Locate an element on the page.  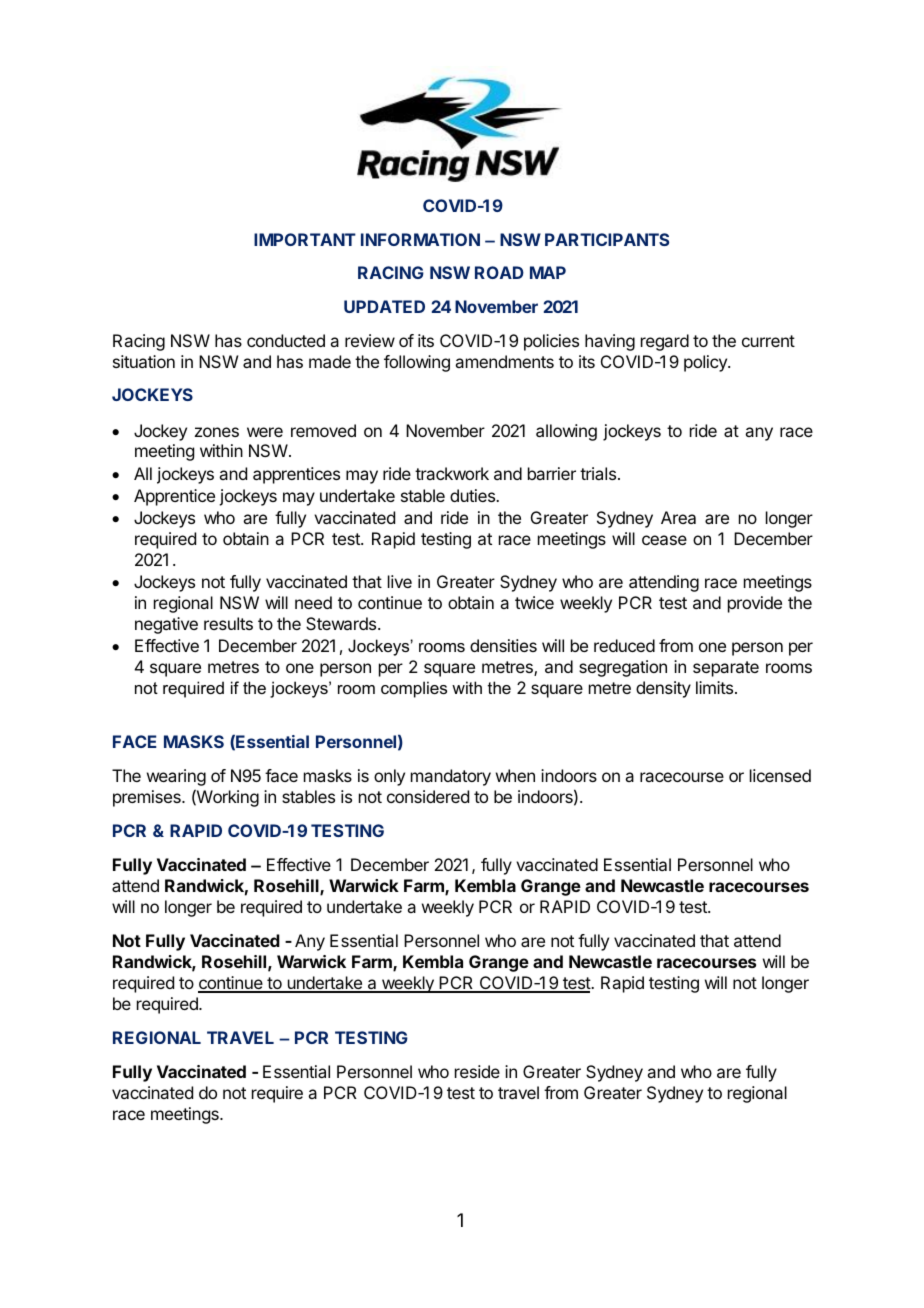
premises is located at coordinates (148, 798).
